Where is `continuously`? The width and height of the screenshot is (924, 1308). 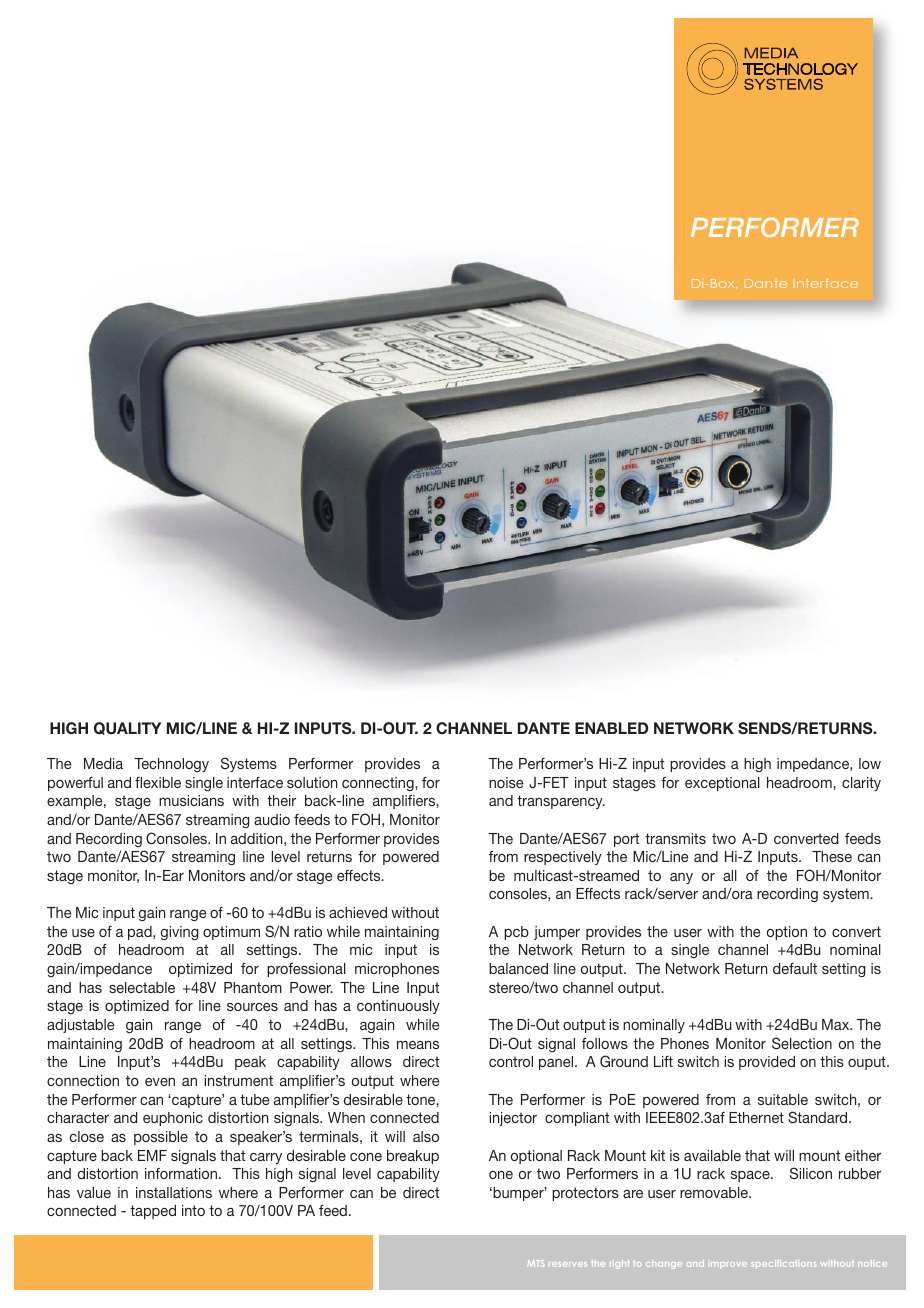
continuously is located at coordinates (398, 1007).
